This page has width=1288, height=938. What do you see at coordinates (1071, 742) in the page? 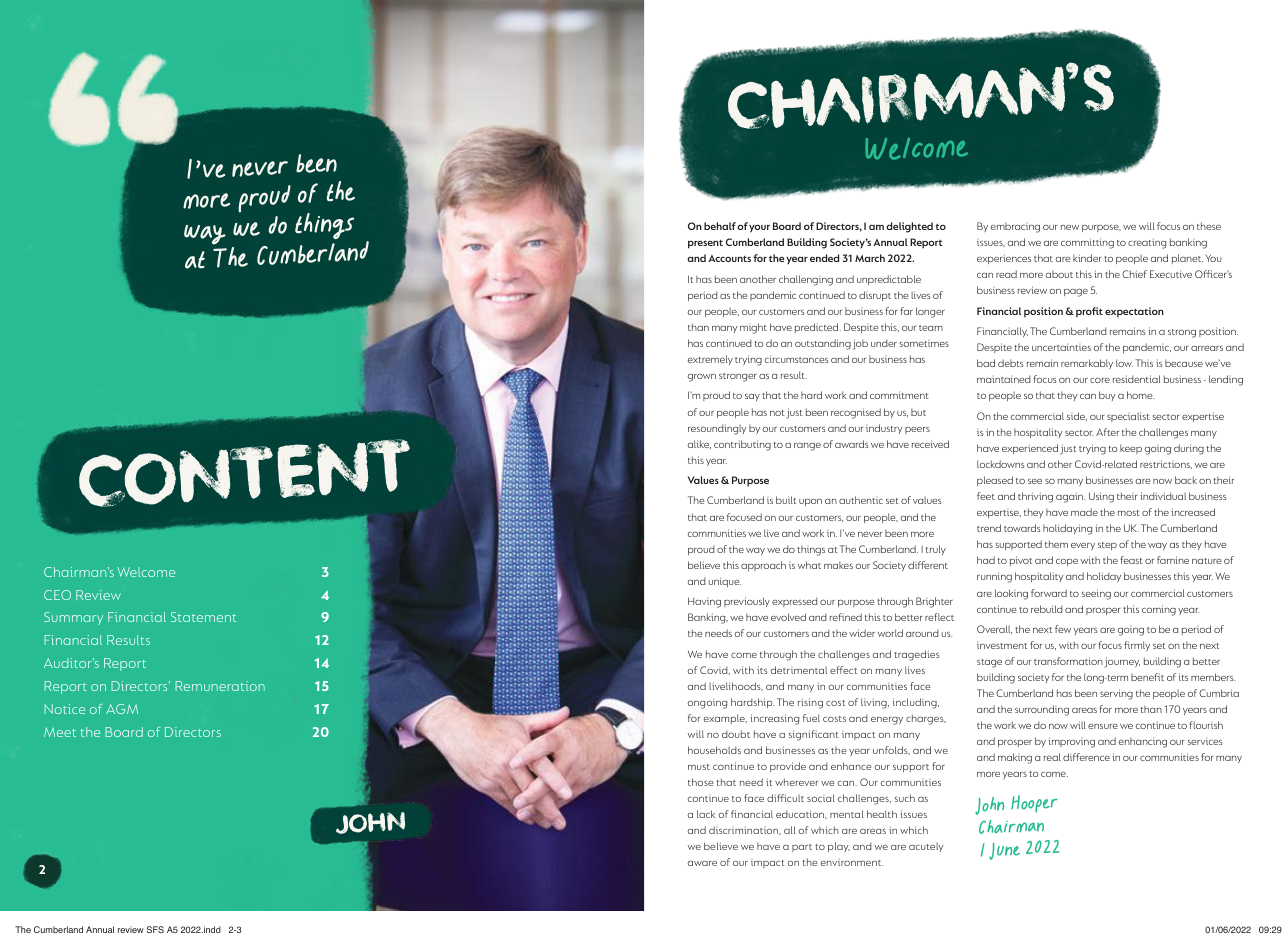
I see `improving` at bounding box center [1071, 742].
